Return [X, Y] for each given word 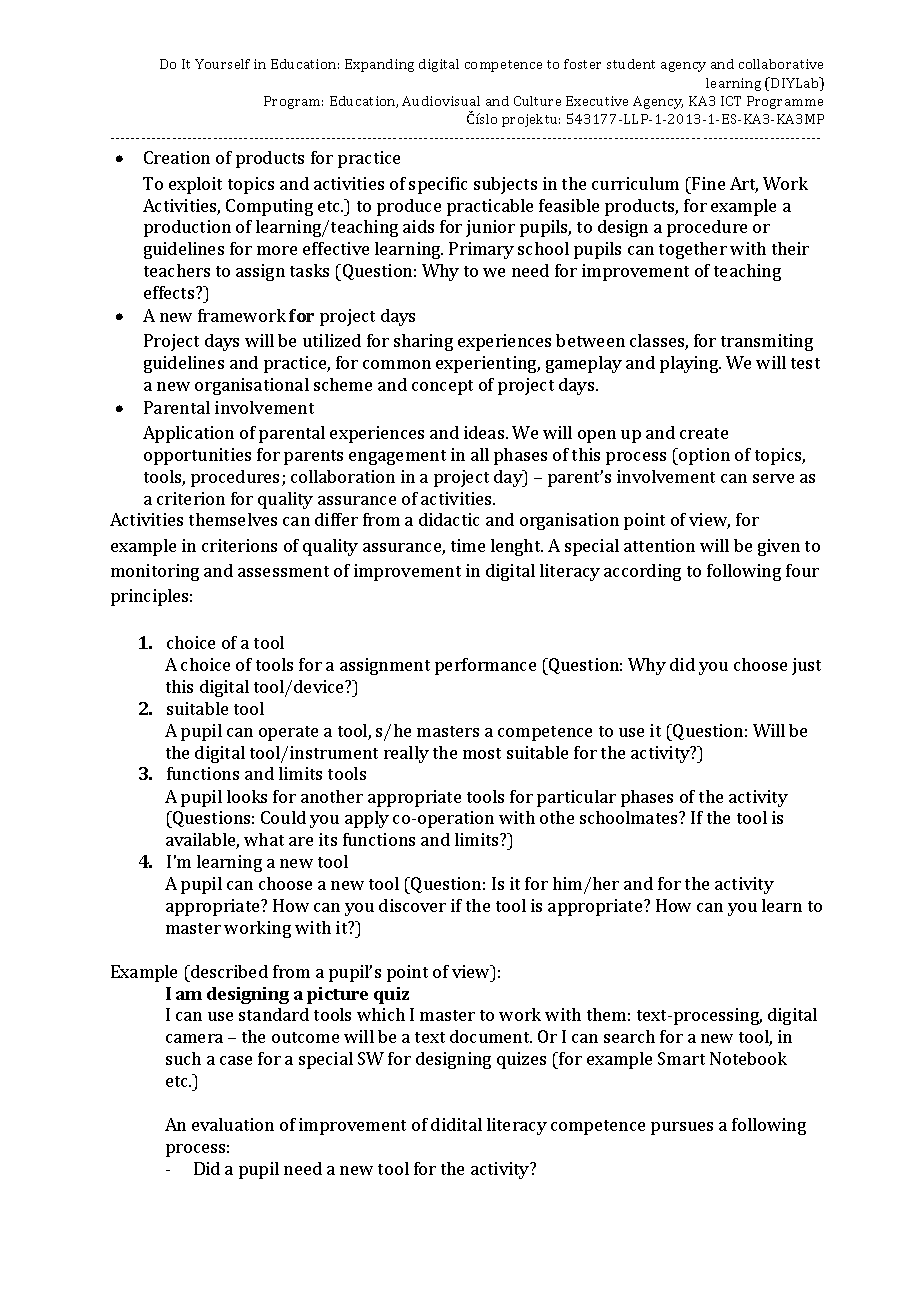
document [491, 1036]
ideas [485, 432]
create [704, 433]
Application [188, 434]
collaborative [781, 64]
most [482, 753]
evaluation [233, 1124]
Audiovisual [441, 101]
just [806, 666]
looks [247, 796]
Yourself [222, 64]
